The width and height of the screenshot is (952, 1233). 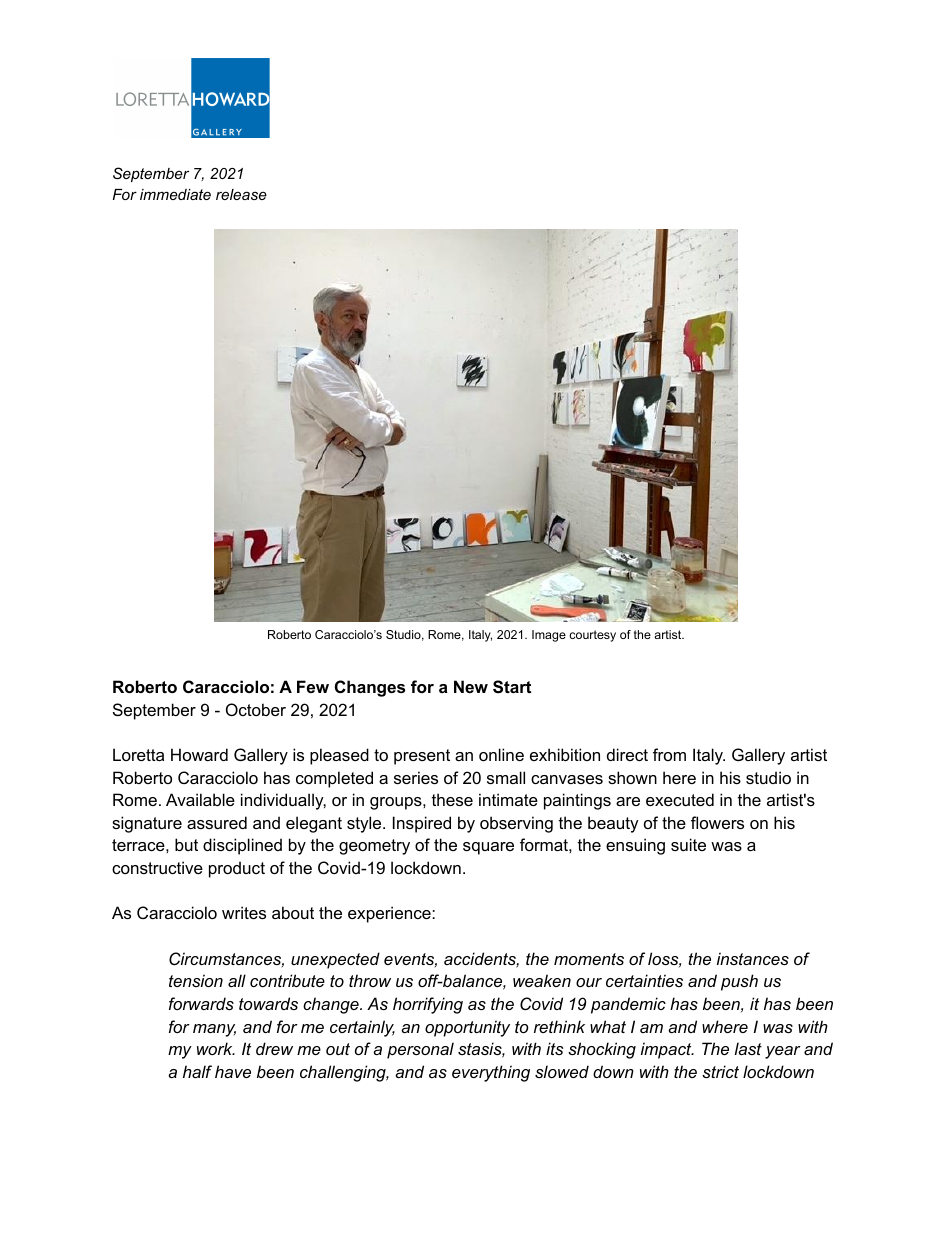 I want to click on opportunity, so click(x=467, y=1028).
